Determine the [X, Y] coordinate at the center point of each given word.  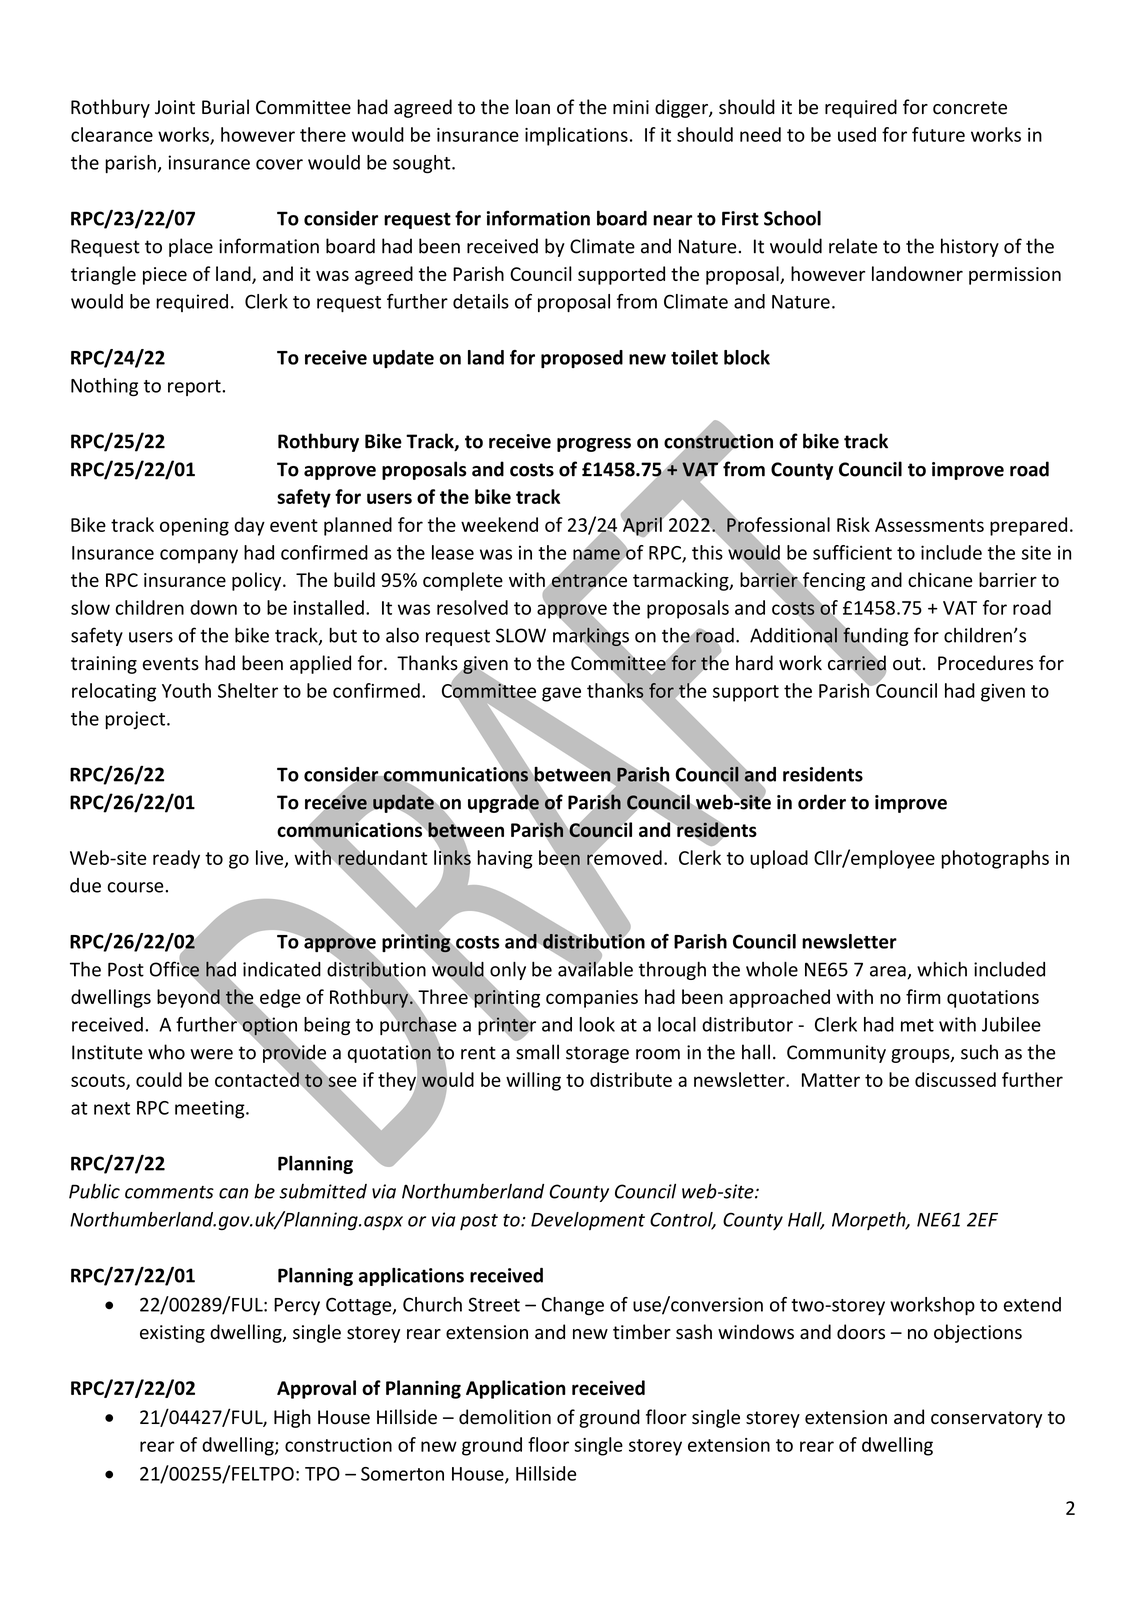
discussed [955, 1079]
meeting [211, 1109]
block [747, 357]
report [195, 388]
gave [561, 694]
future [938, 134]
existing [172, 1334]
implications [576, 136]
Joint [175, 107]
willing [533, 1081]
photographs [995, 859]
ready [176, 859]
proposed [582, 359]
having [505, 859]
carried [857, 663]
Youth [186, 690]
